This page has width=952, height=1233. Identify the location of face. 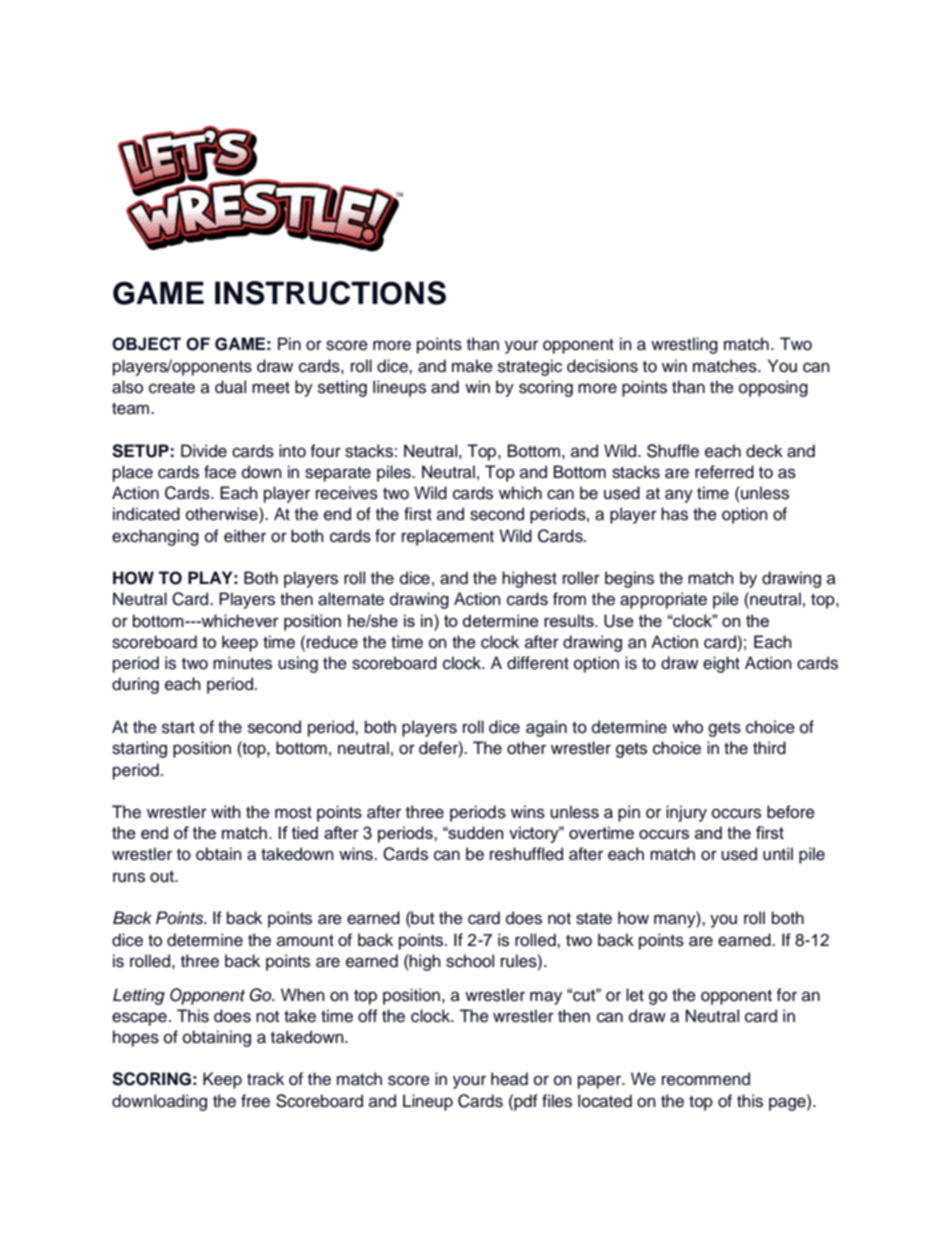
(220, 472).
